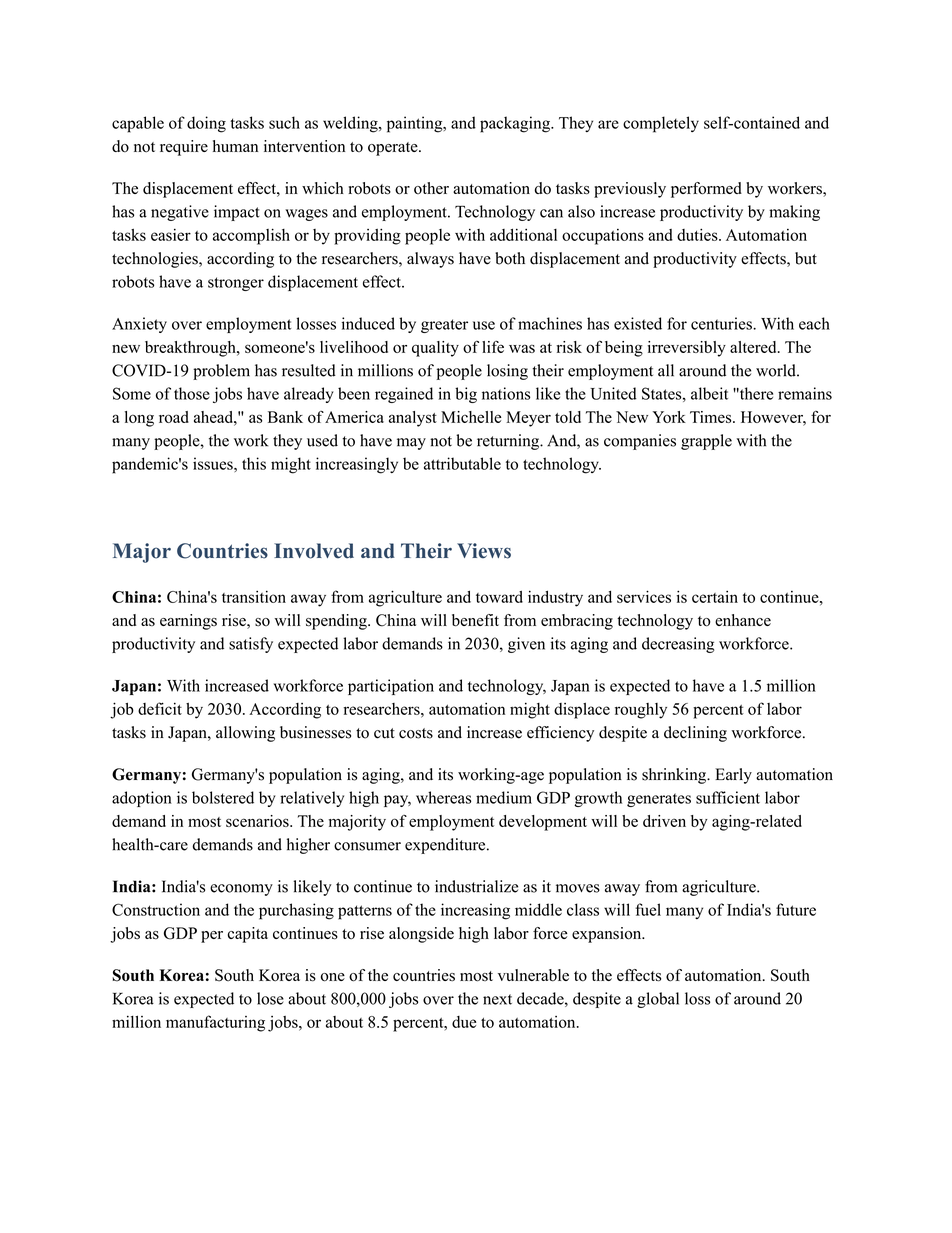  What do you see at coordinates (214, 463) in the screenshot?
I see `issues` at bounding box center [214, 463].
